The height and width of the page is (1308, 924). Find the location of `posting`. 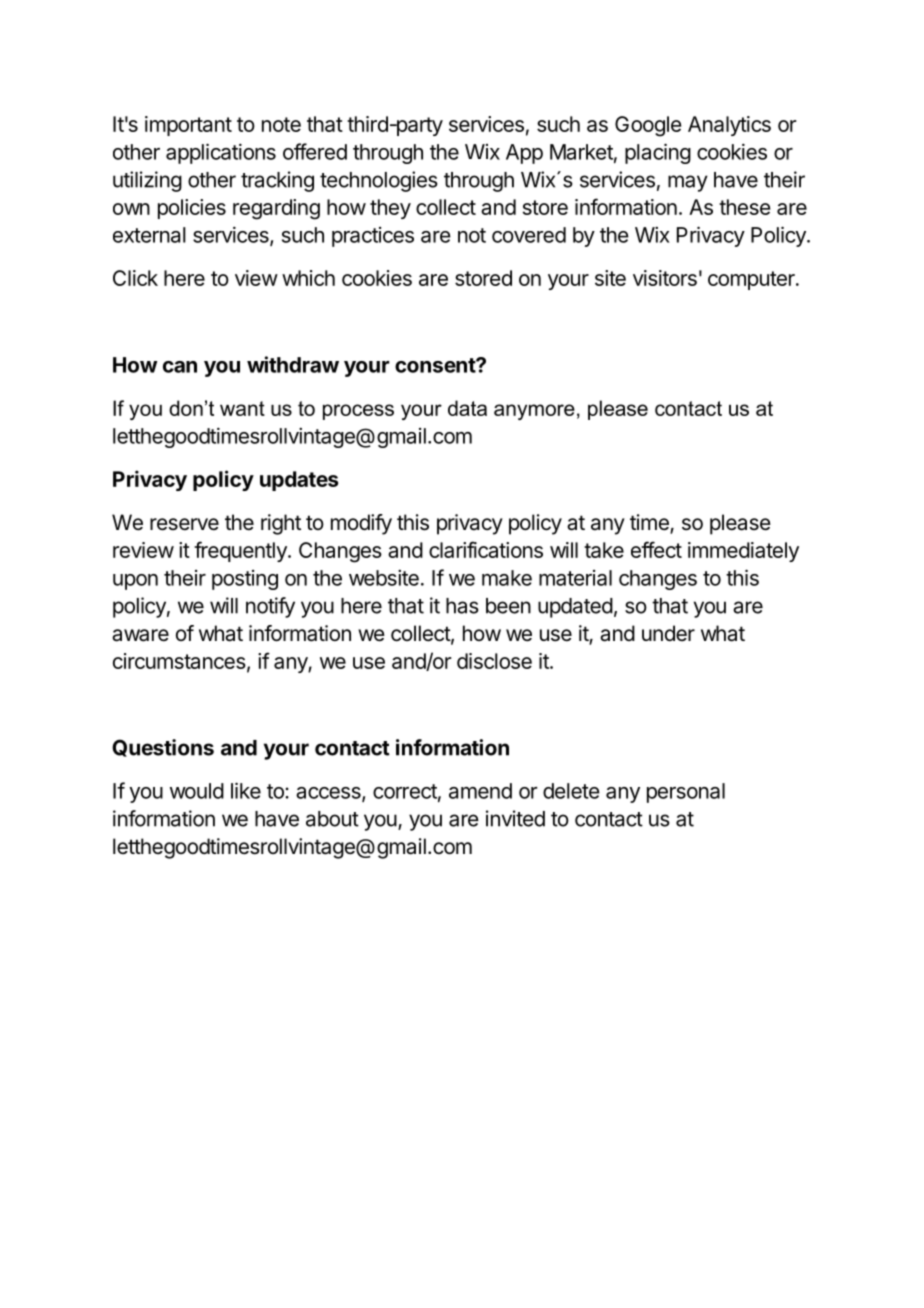

posting is located at coordinates (245, 580).
